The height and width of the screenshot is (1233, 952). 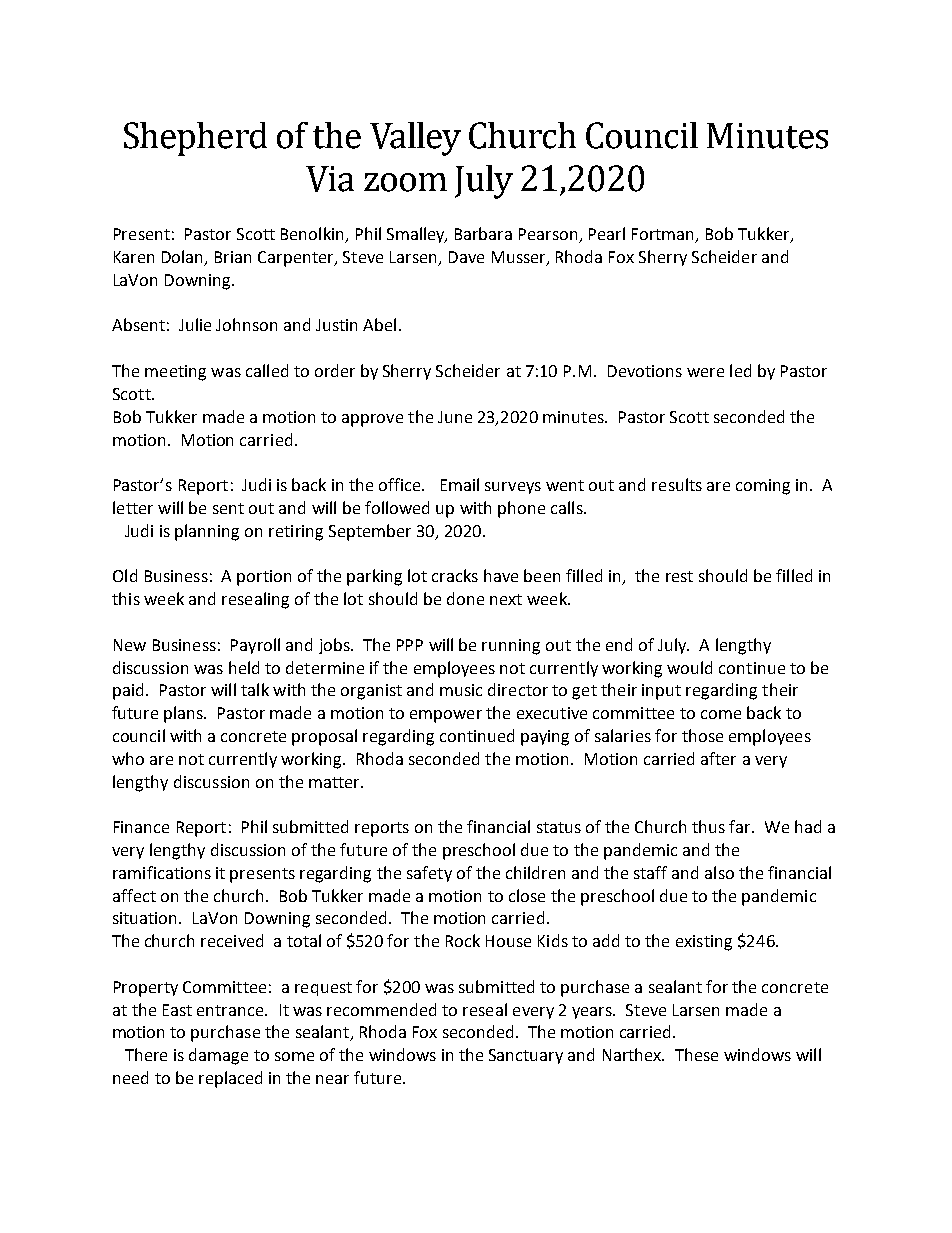 What do you see at coordinates (526, 1056) in the screenshot?
I see `Sanctuary` at bounding box center [526, 1056].
